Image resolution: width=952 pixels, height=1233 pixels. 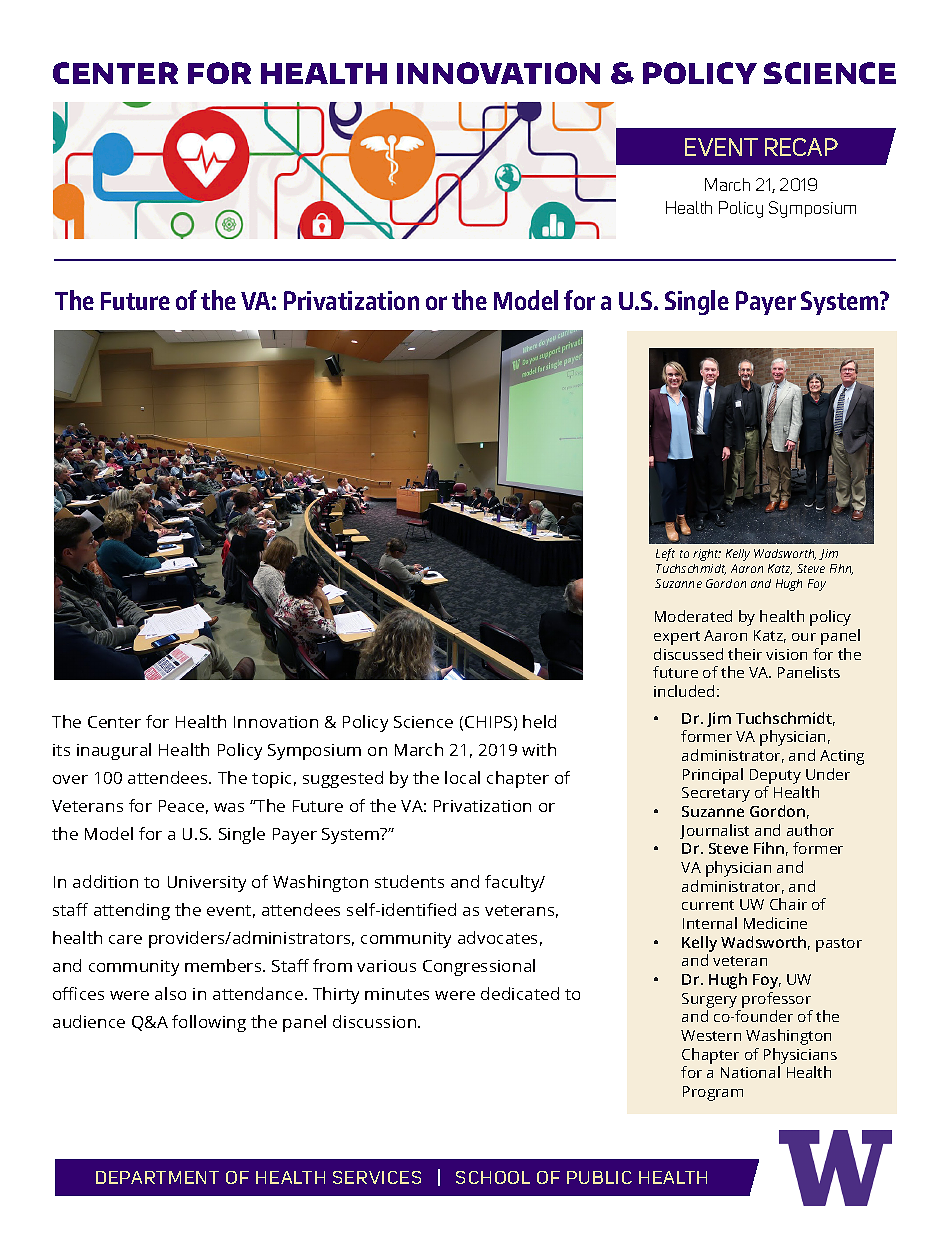 I want to click on its, so click(x=61, y=750).
